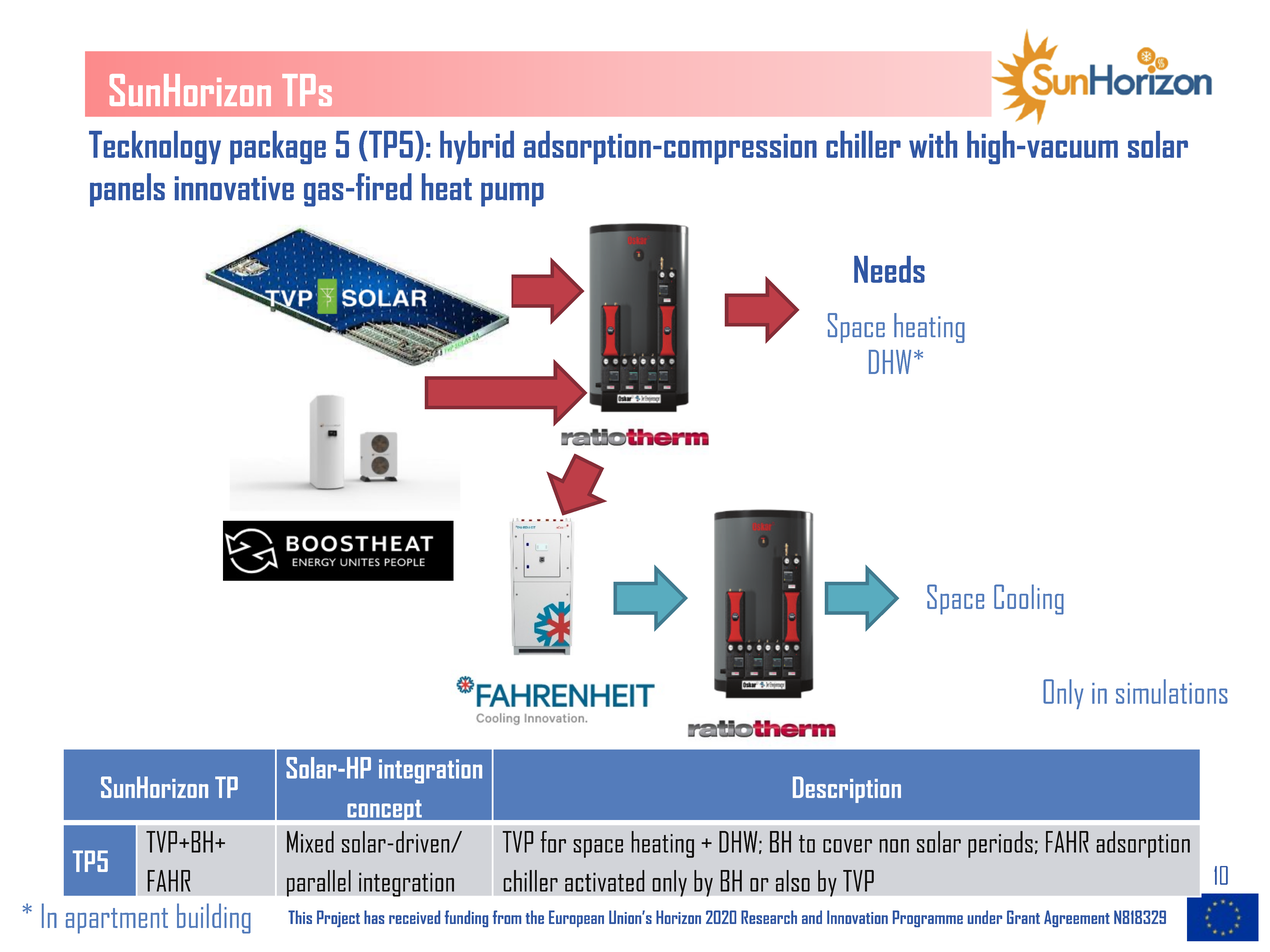  What do you see at coordinates (1172, 691) in the document?
I see `simulations` at bounding box center [1172, 691].
